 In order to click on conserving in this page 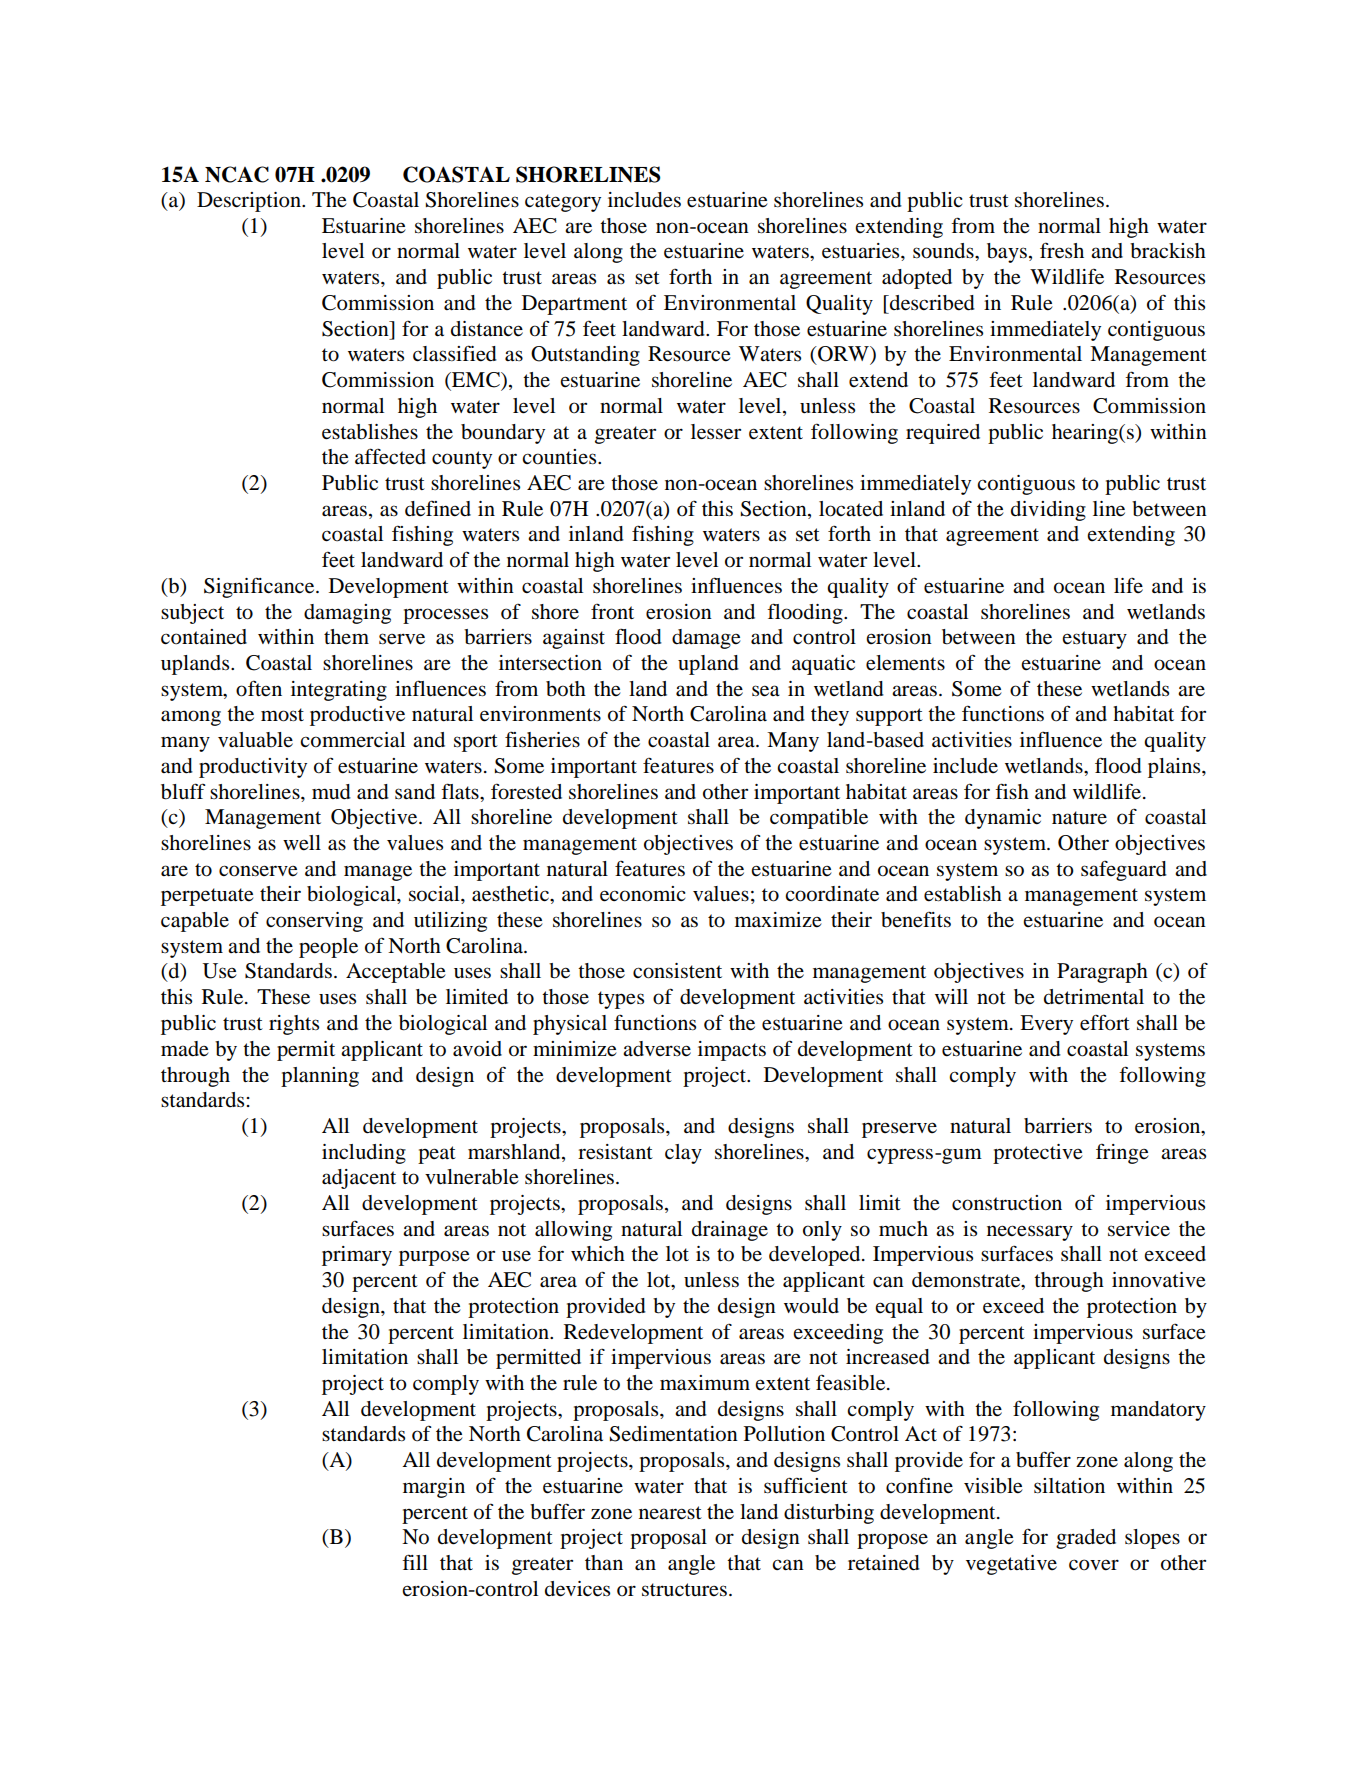, I will do `click(314, 922)`.
